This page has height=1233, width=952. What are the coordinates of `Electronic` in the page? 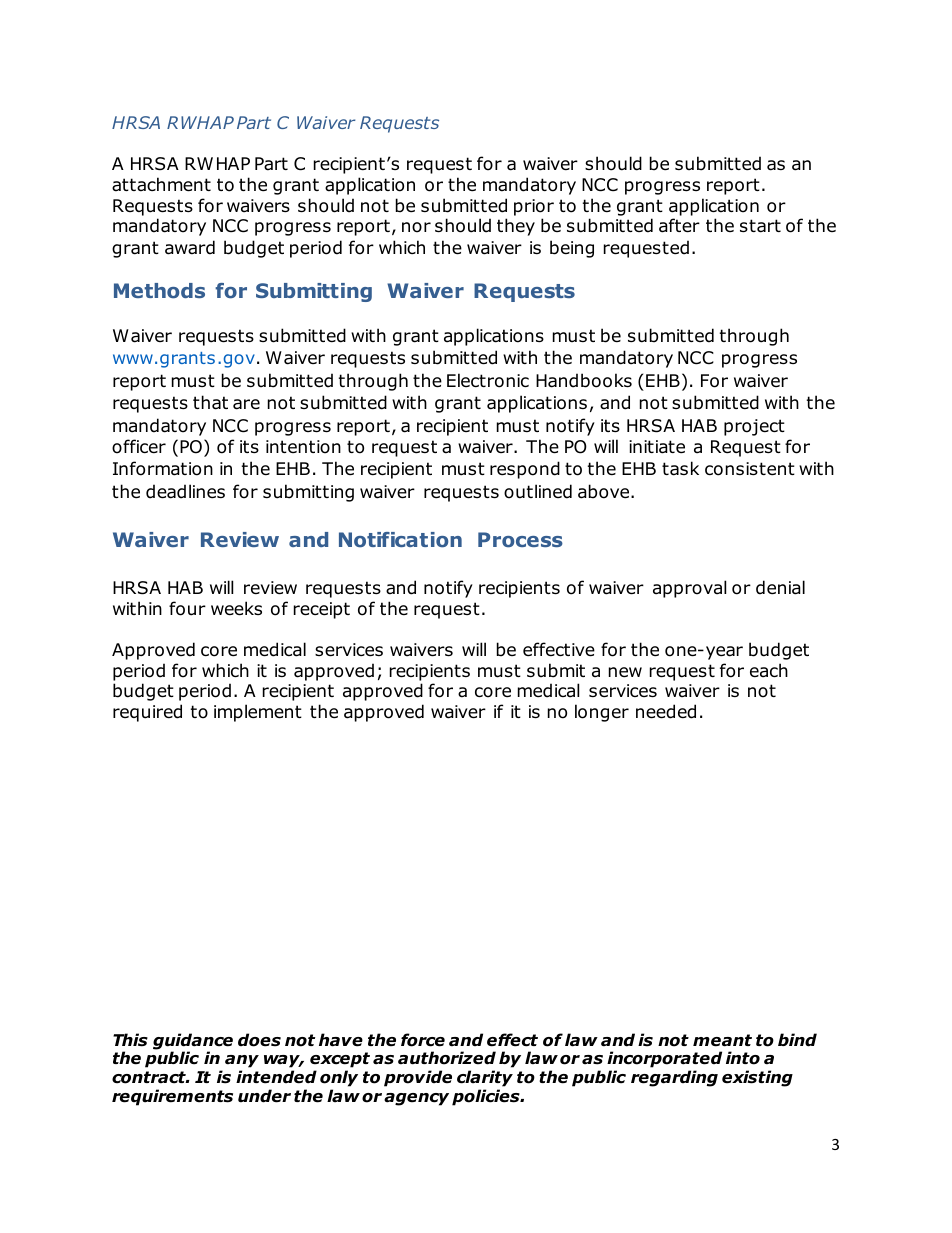 It's located at (488, 380).
